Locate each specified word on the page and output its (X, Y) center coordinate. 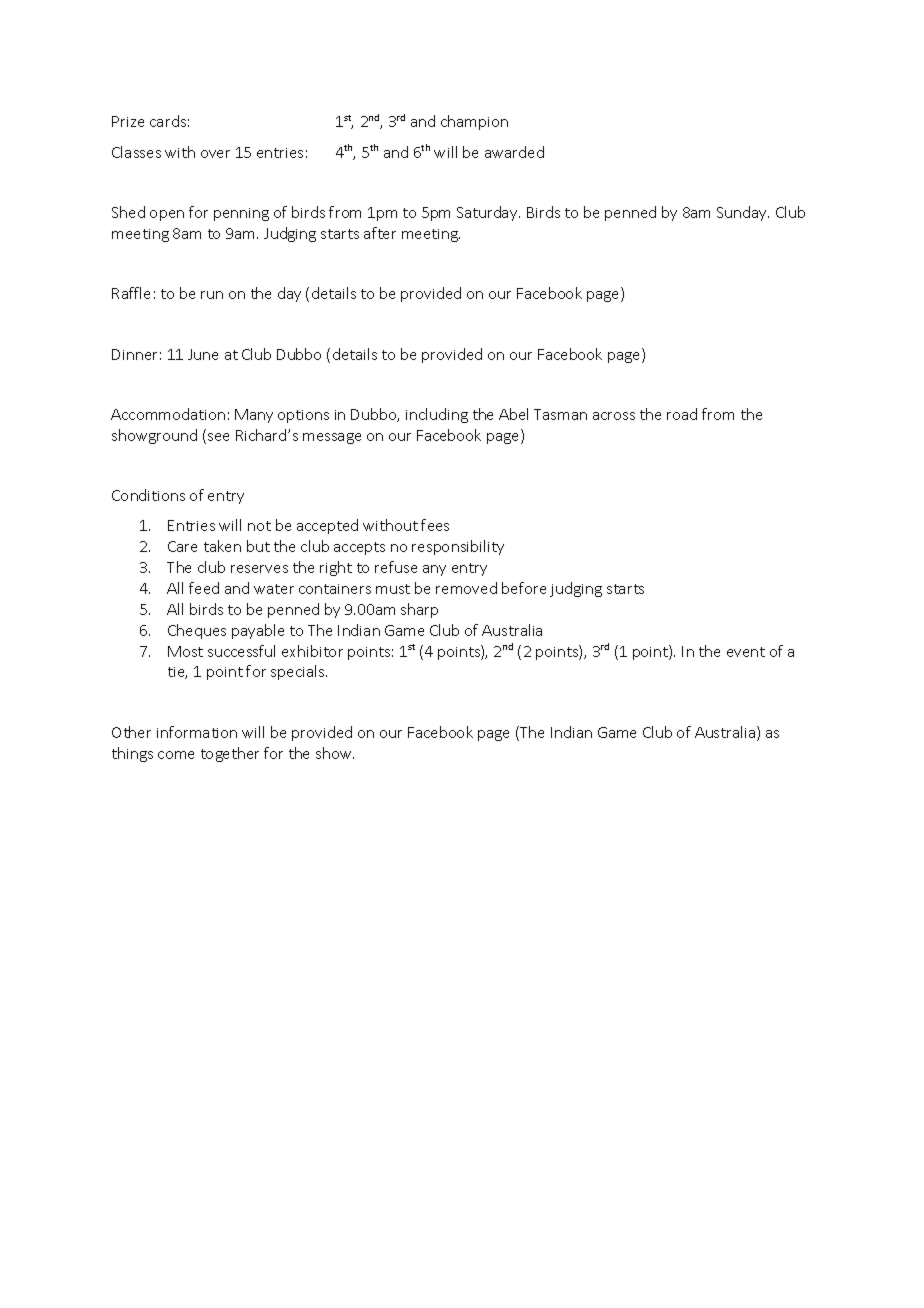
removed (466, 588)
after (380, 233)
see (218, 437)
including (437, 415)
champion (474, 122)
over (215, 154)
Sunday (743, 213)
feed (204, 588)
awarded (514, 152)
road (682, 414)
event (746, 652)
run (212, 295)
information (197, 732)
